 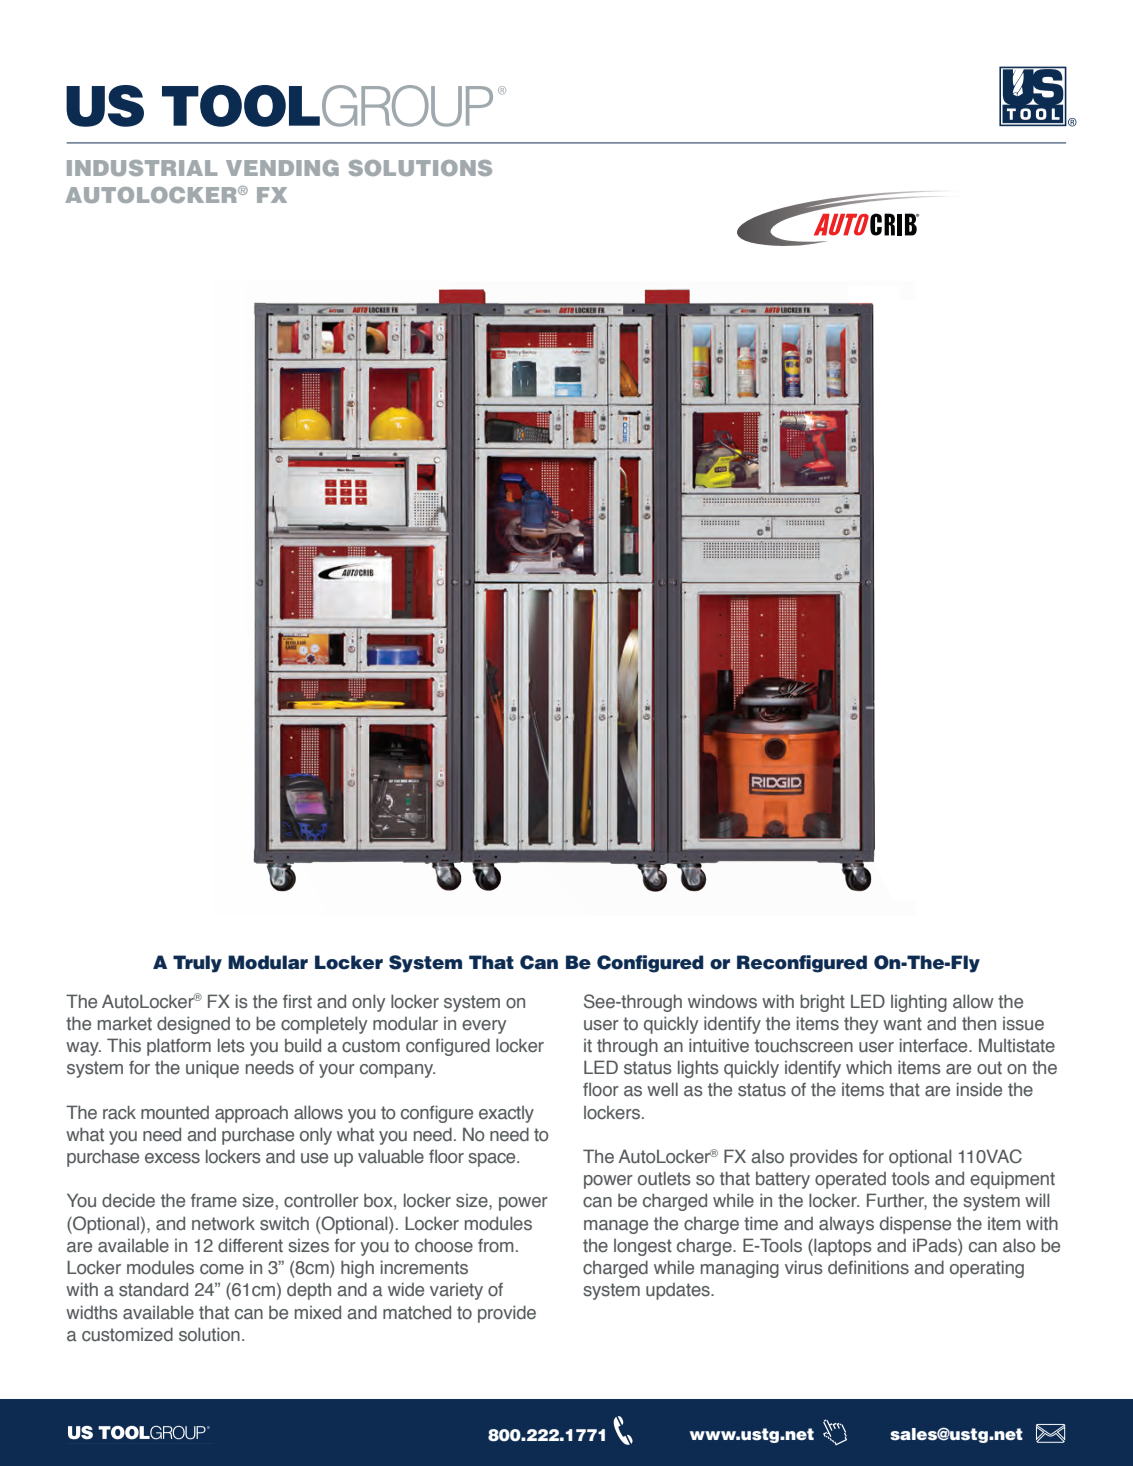 I want to click on Truly, so click(x=197, y=964).
